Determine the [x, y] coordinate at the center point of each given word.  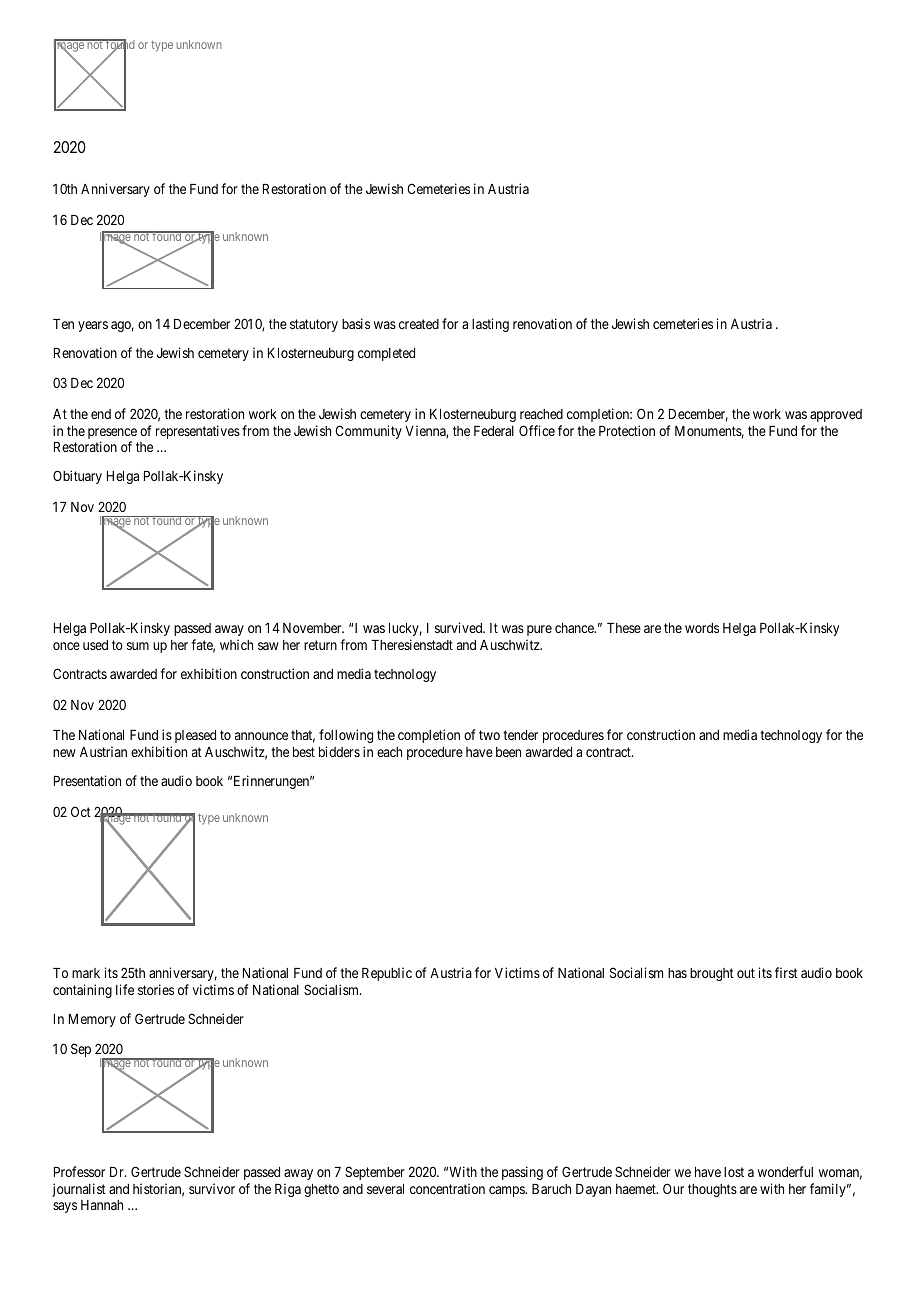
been [508, 752]
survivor [212, 1188]
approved [836, 415]
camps [508, 1191]
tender [520, 735]
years [93, 326]
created [419, 324]
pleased [195, 736]
